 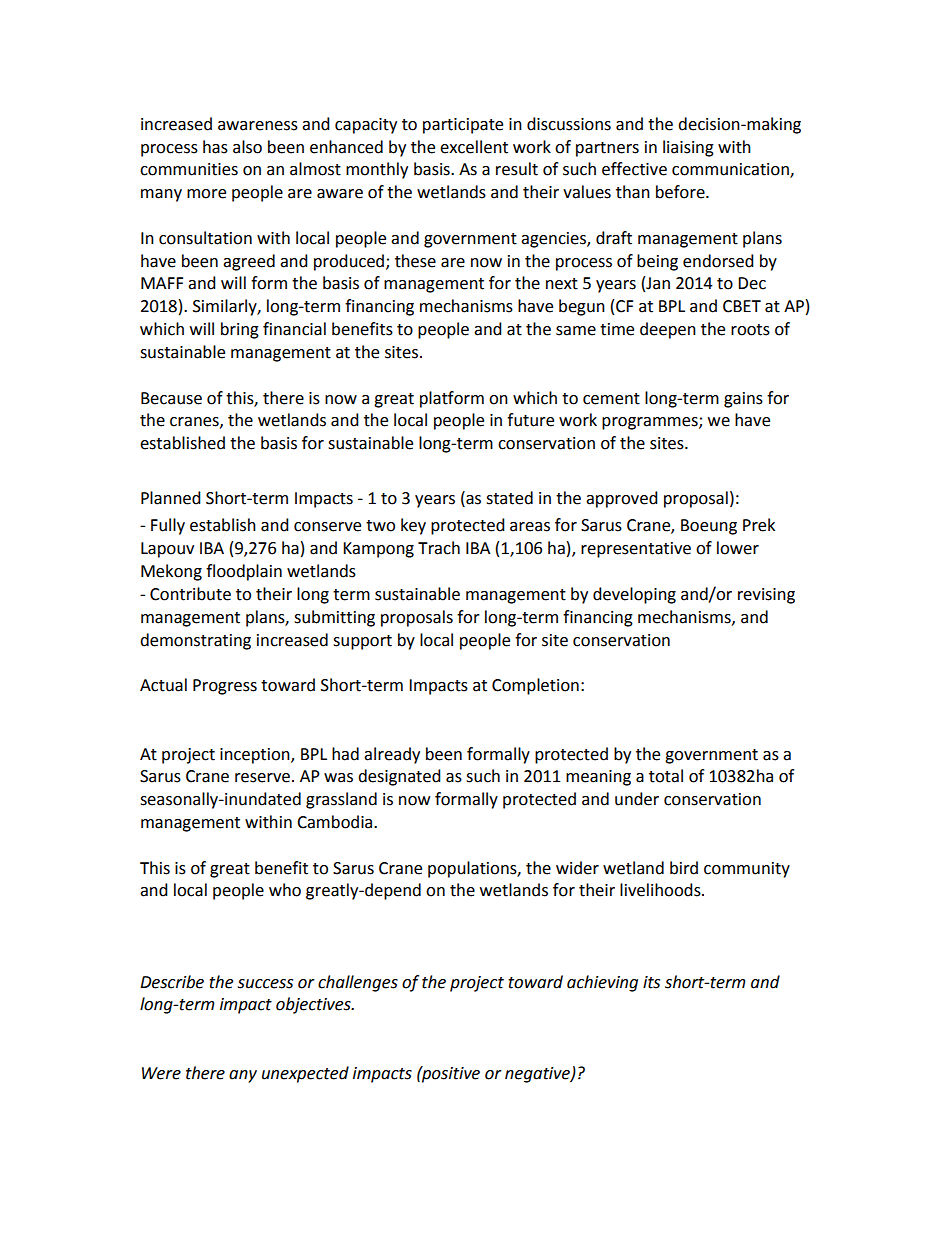 What do you see at coordinates (474, 147) in the screenshot?
I see `excellent` at bounding box center [474, 147].
